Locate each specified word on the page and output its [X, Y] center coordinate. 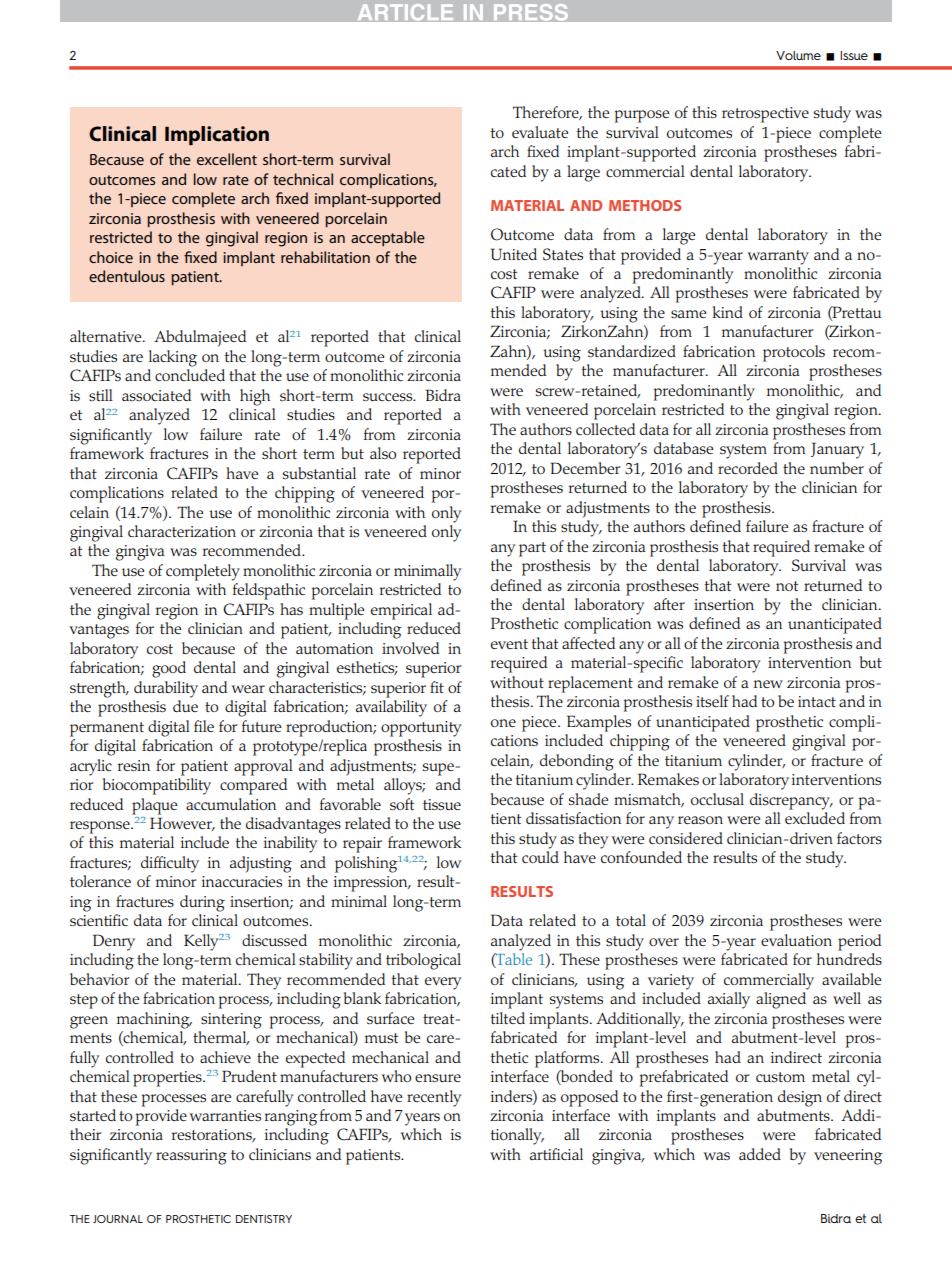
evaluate [540, 132]
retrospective [765, 115]
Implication [217, 135]
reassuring [191, 1157]
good [169, 669]
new [768, 684]
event [509, 644]
